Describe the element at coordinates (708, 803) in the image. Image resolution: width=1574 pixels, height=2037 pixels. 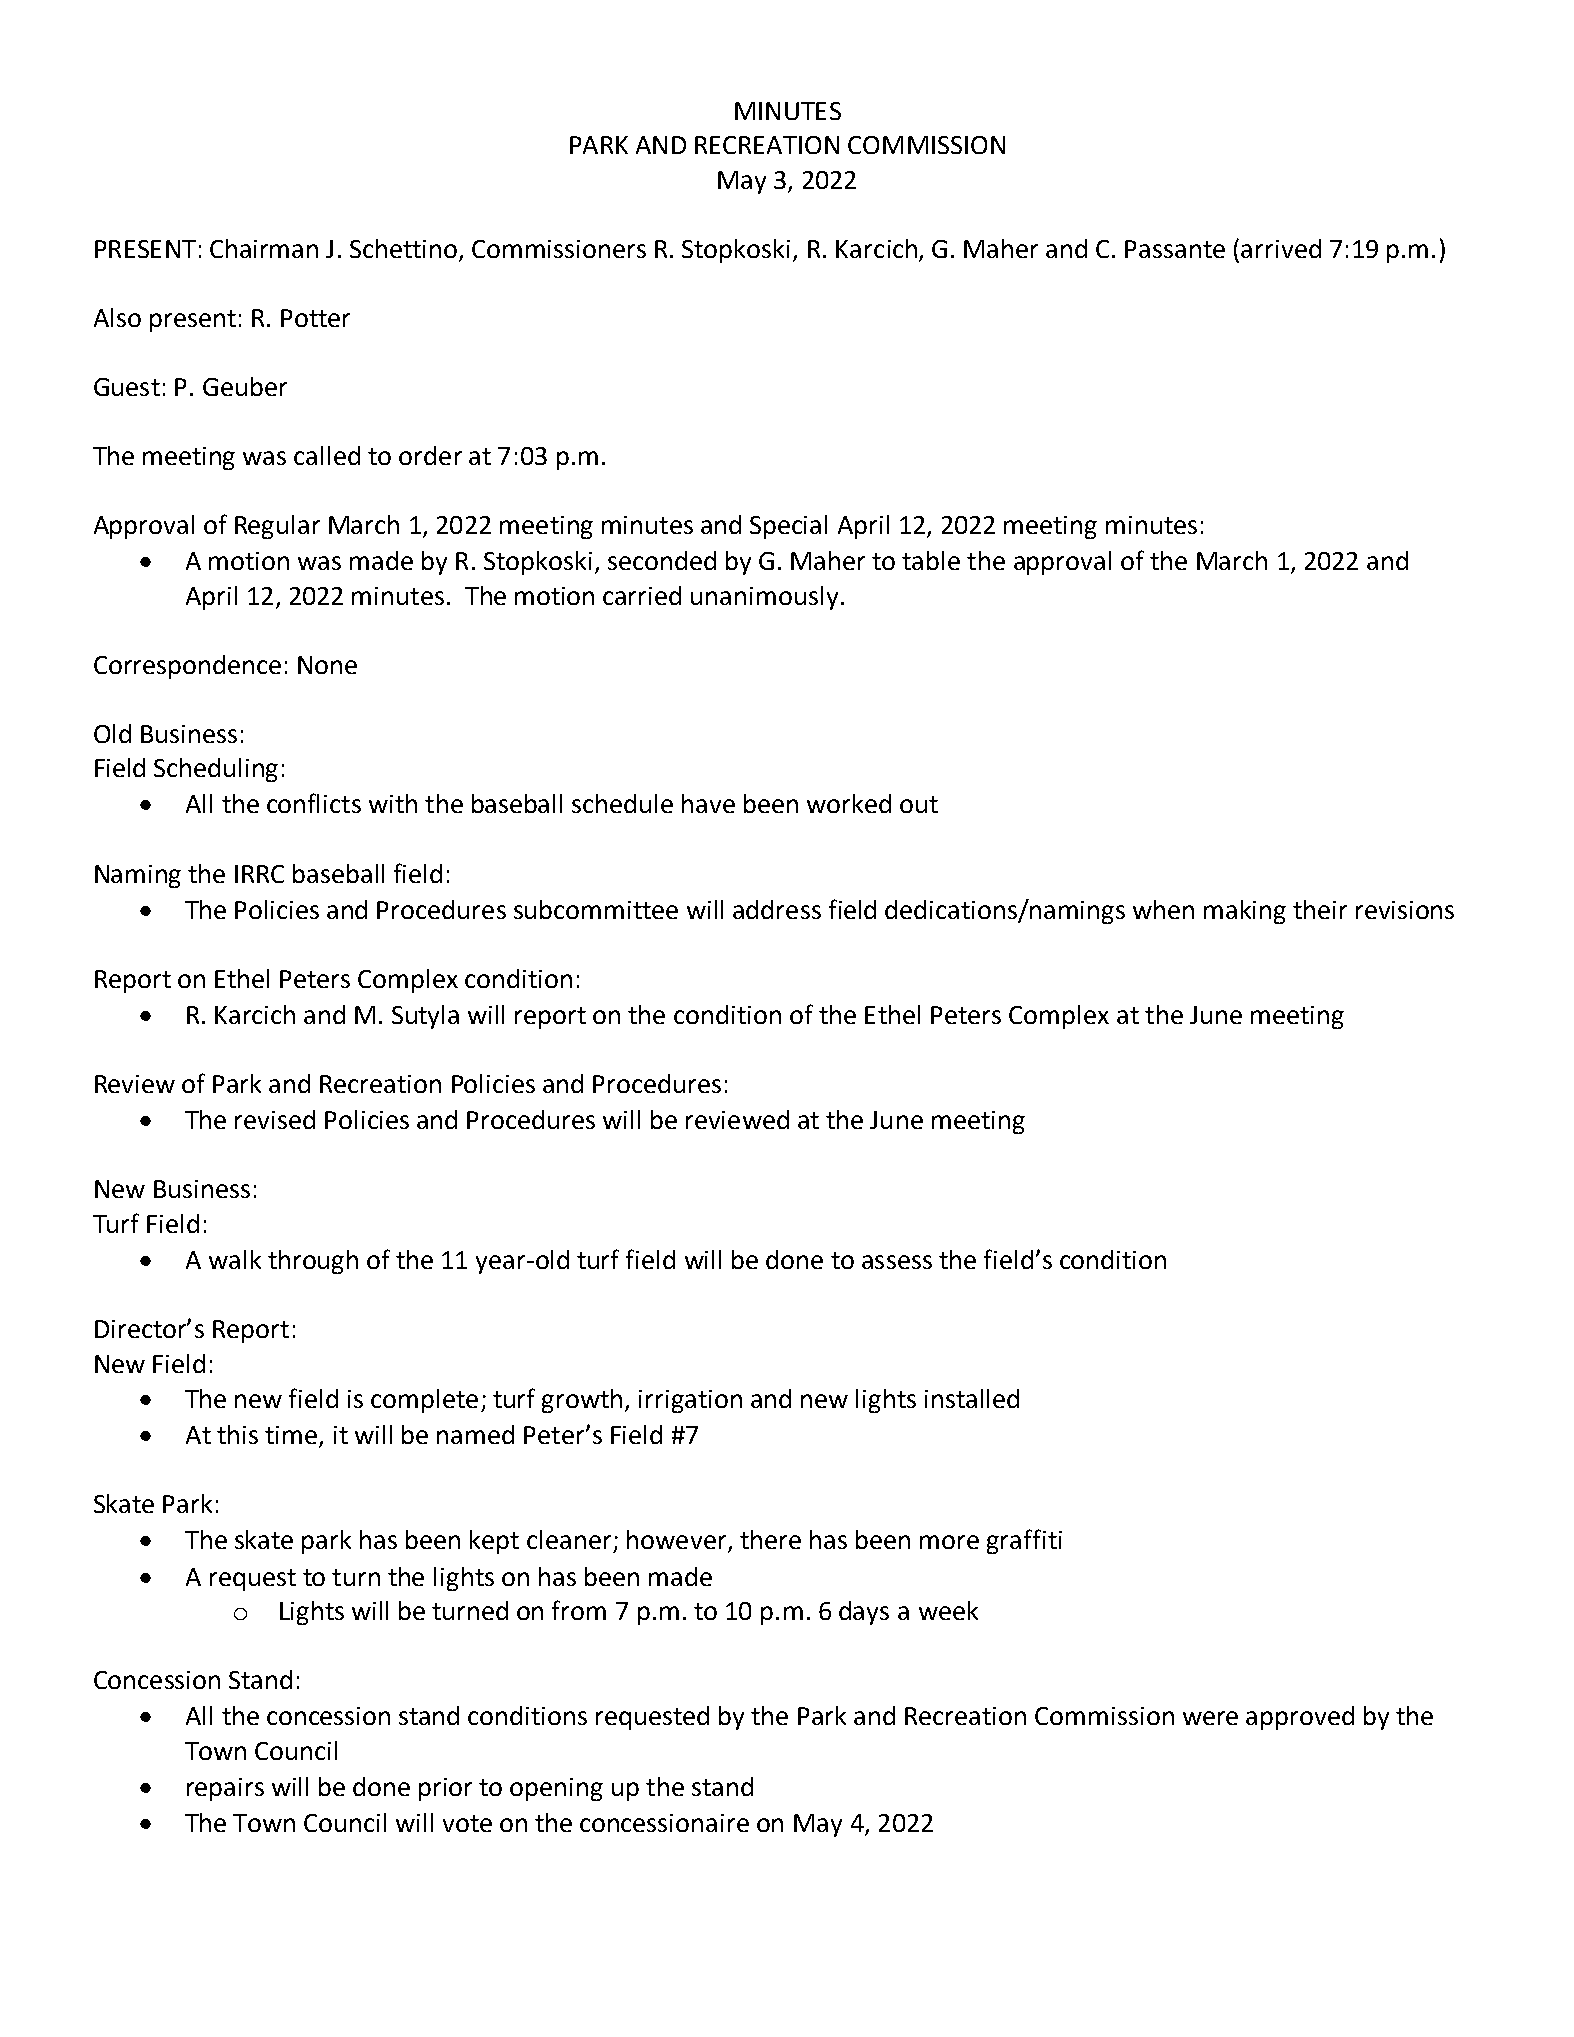
I see `have` at that location.
